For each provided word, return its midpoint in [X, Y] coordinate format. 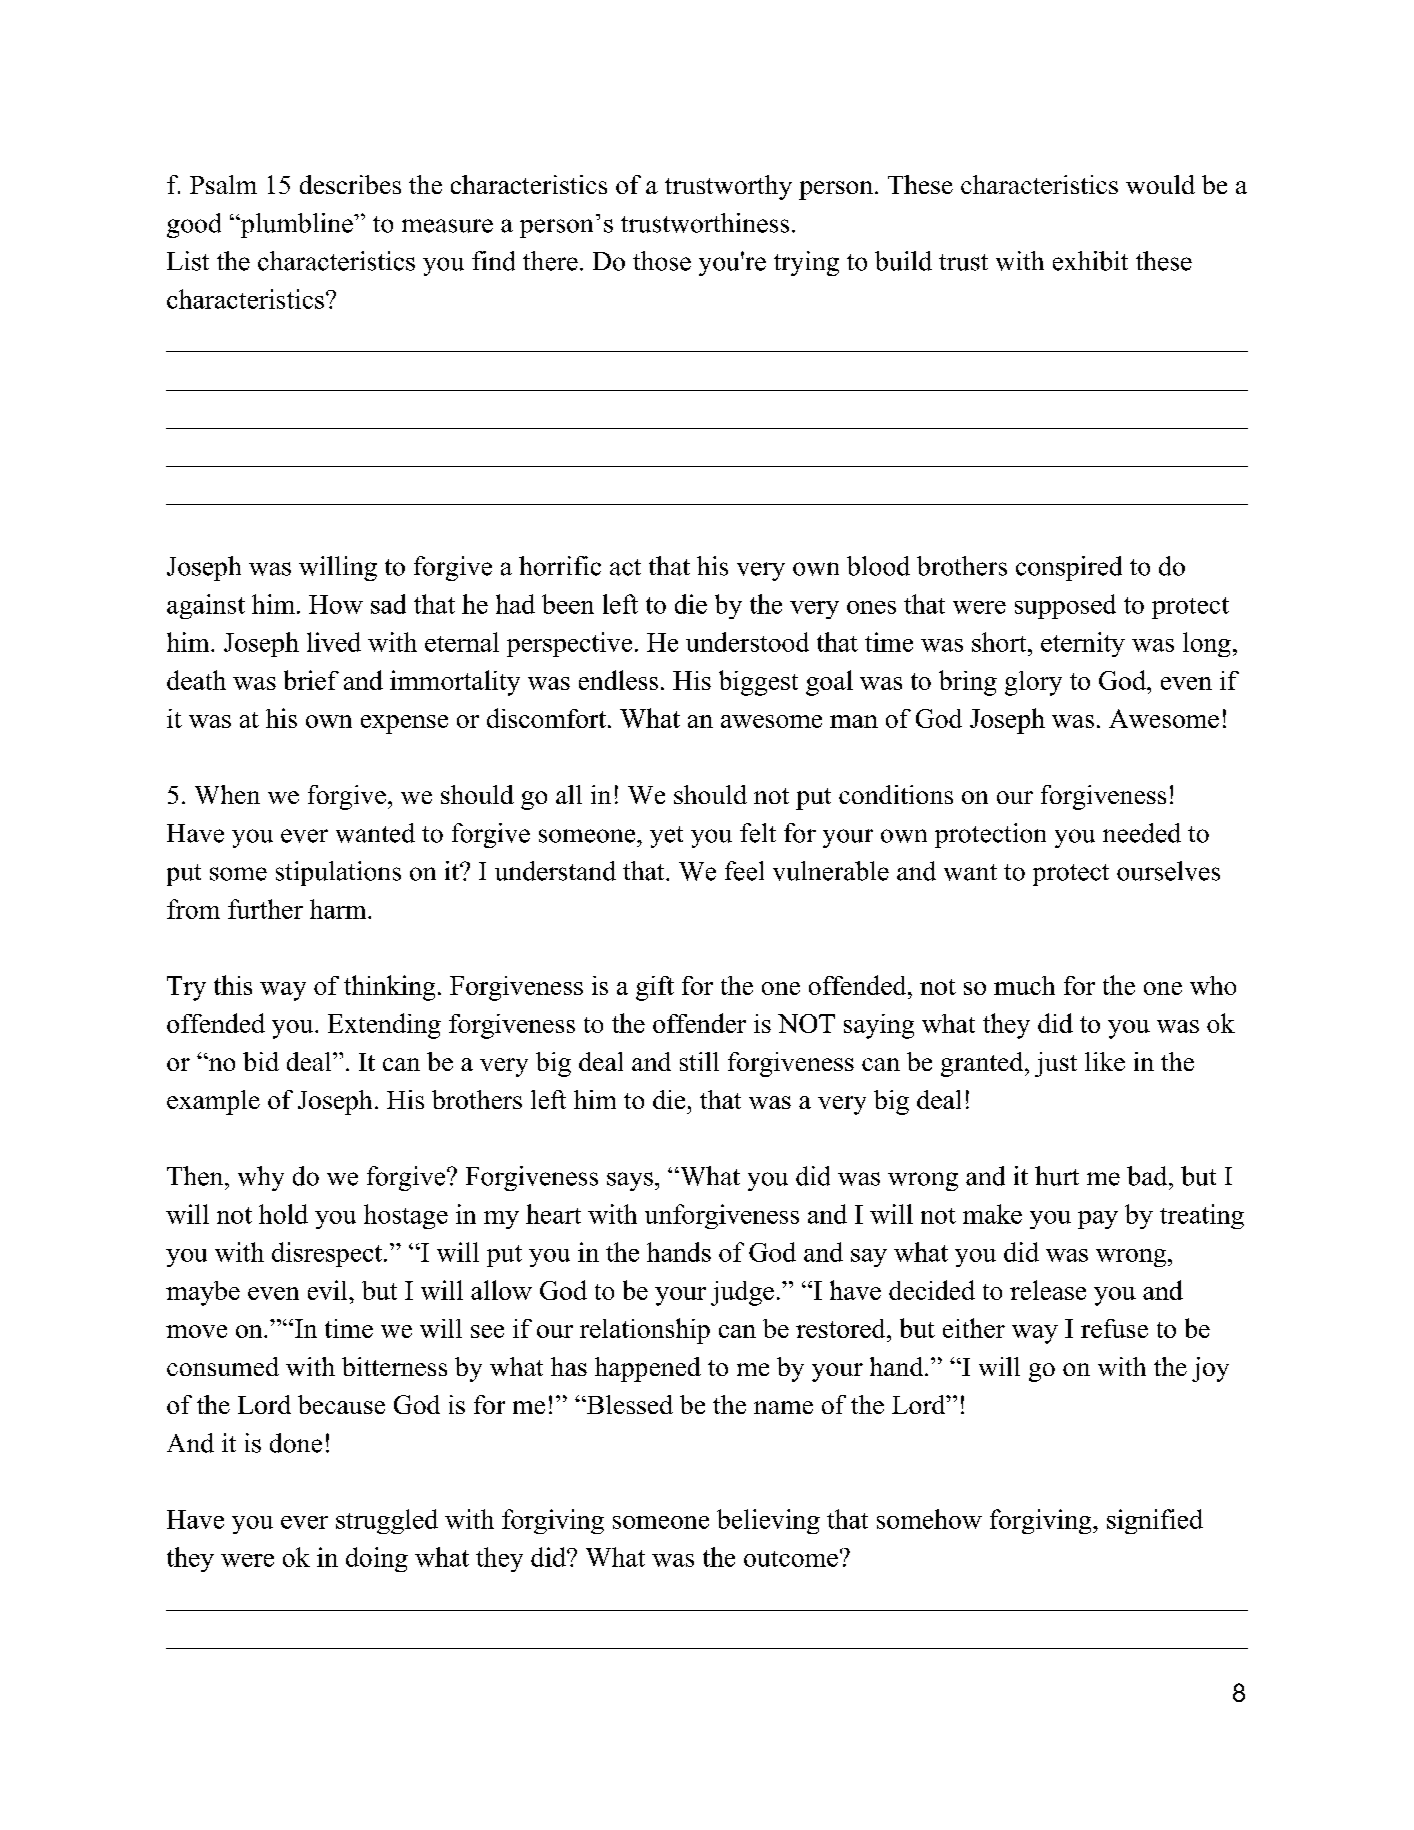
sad [388, 604]
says [630, 1181]
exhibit [1090, 261]
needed [1142, 833]
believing [768, 1521]
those [662, 261]
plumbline [297, 225]
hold [283, 1214]
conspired [1069, 568]
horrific [560, 566]
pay [1098, 1220]
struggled [387, 1521]
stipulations [338, 873]
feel [744, 871]
